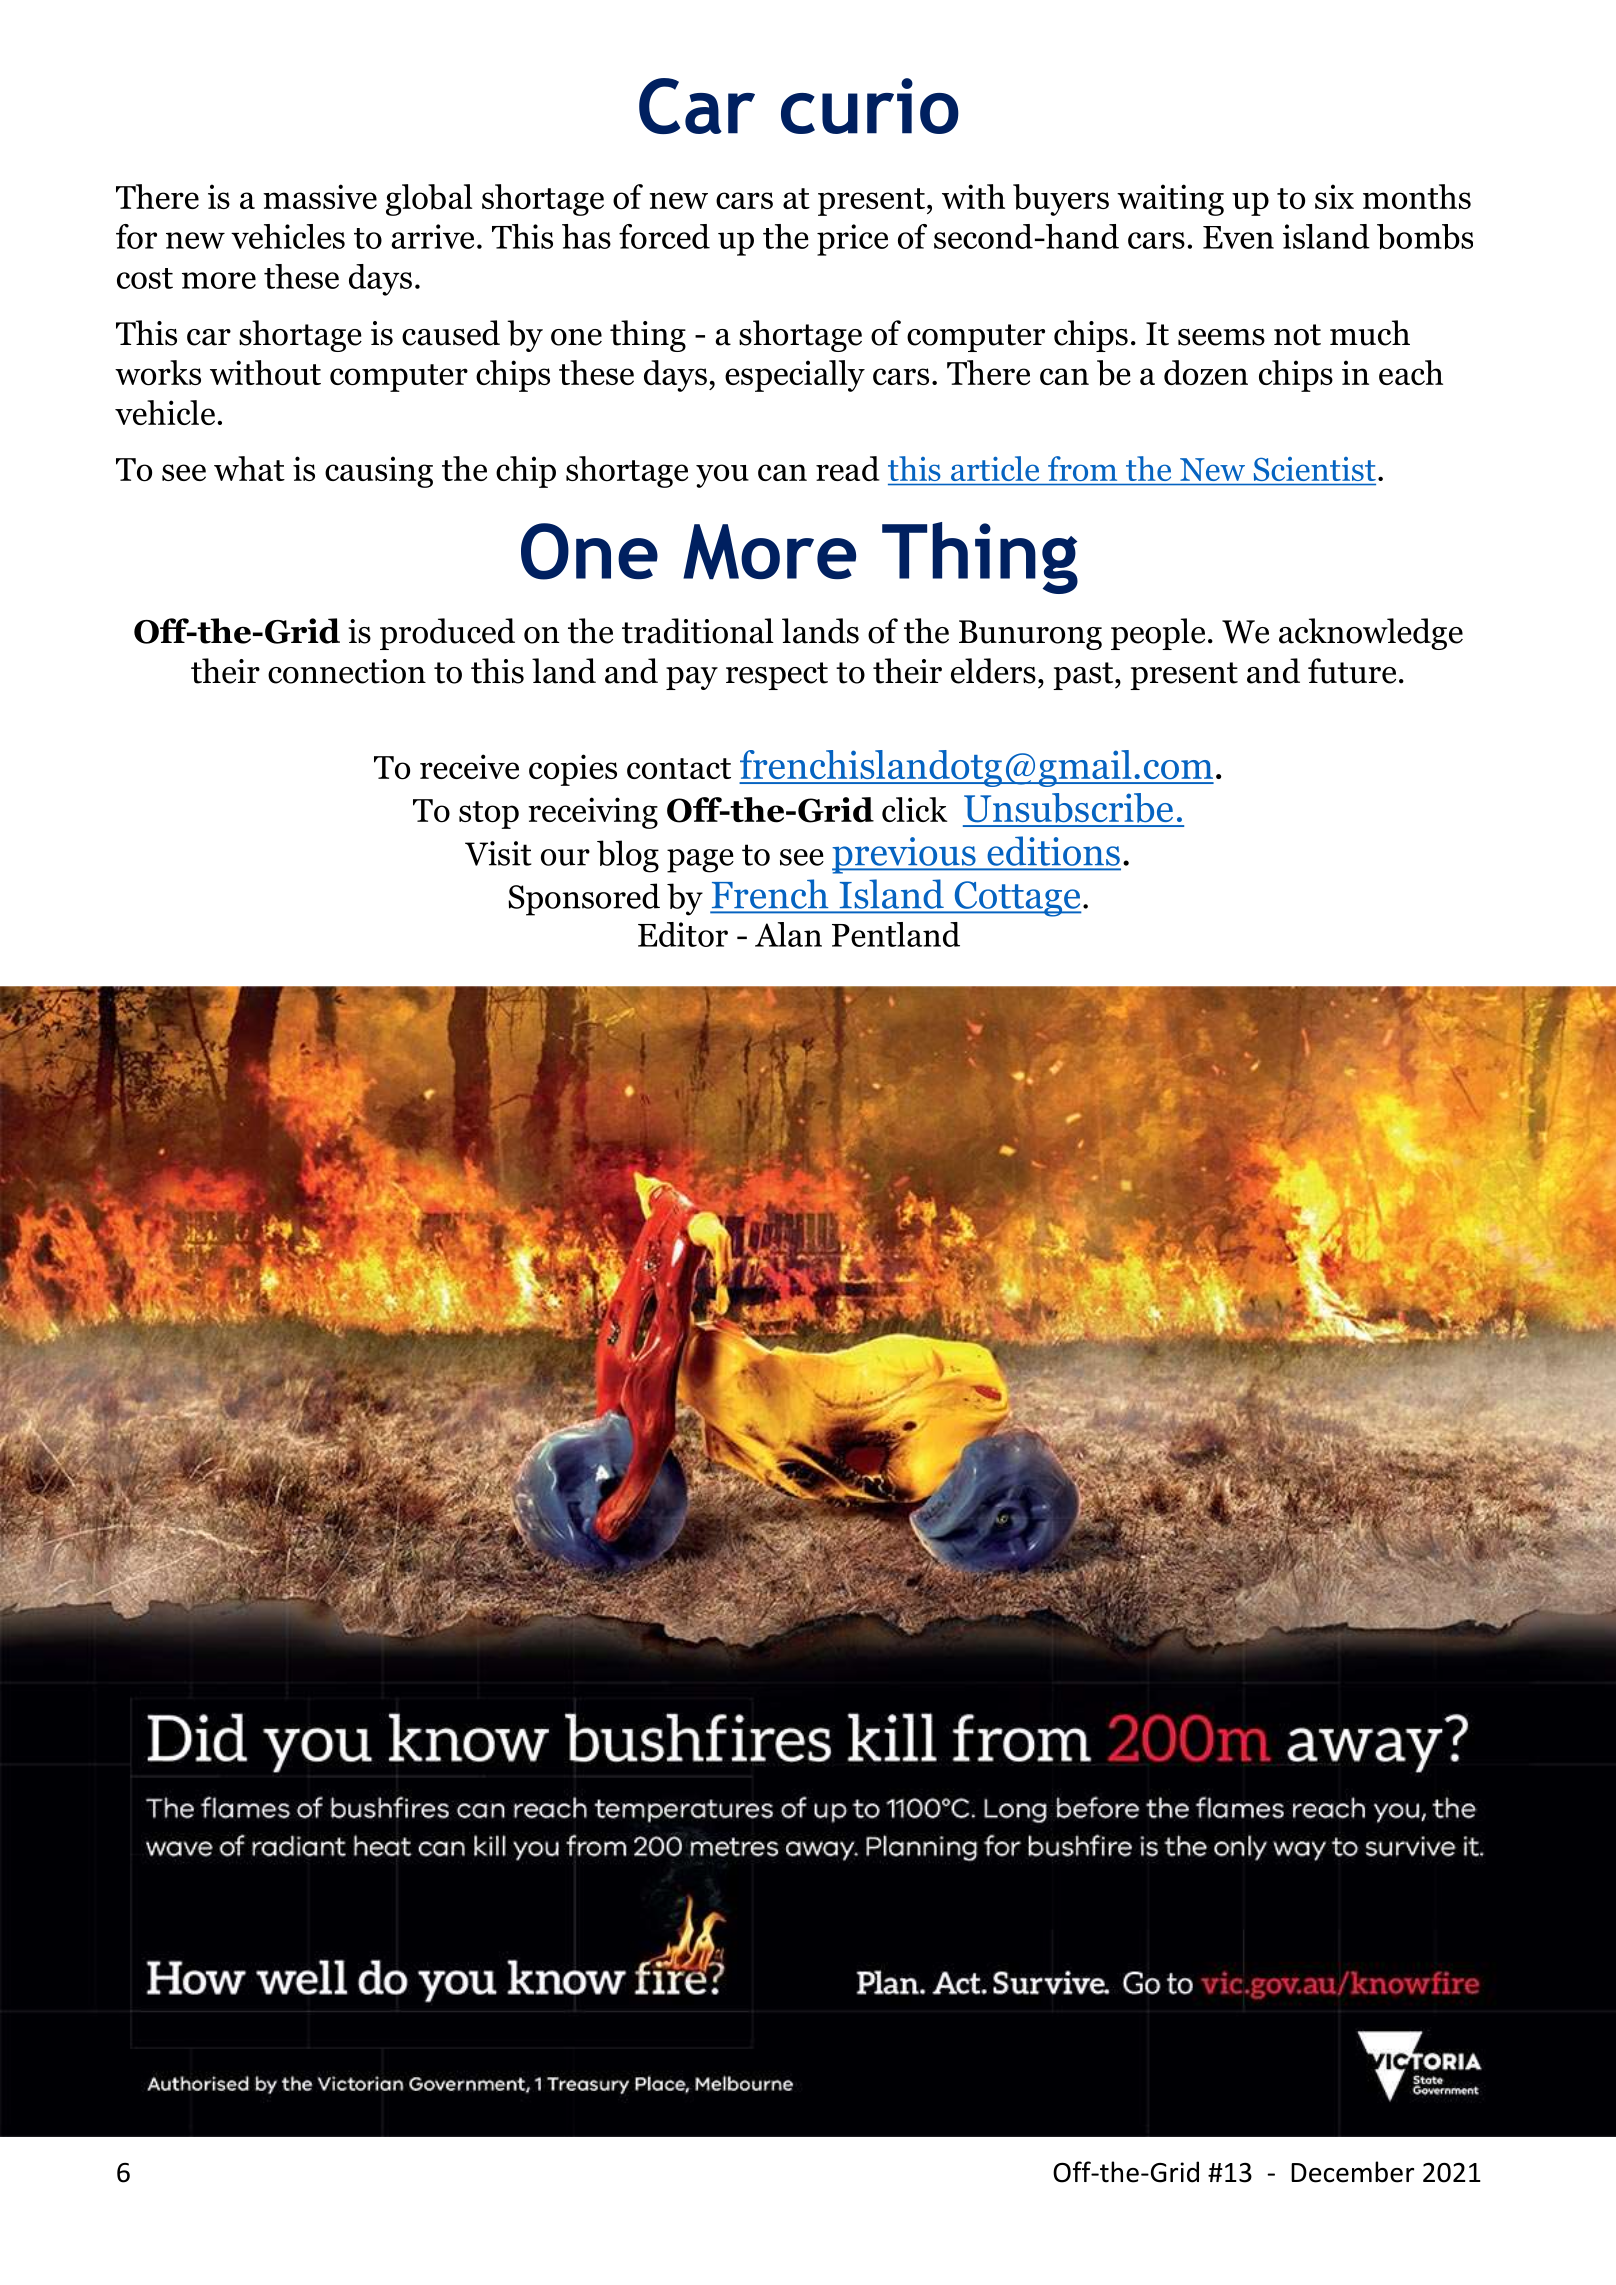  What do you see at coordinates (1352, 2172) in the screenshot?
I see `December` at bounding box center [1352, 2172].
